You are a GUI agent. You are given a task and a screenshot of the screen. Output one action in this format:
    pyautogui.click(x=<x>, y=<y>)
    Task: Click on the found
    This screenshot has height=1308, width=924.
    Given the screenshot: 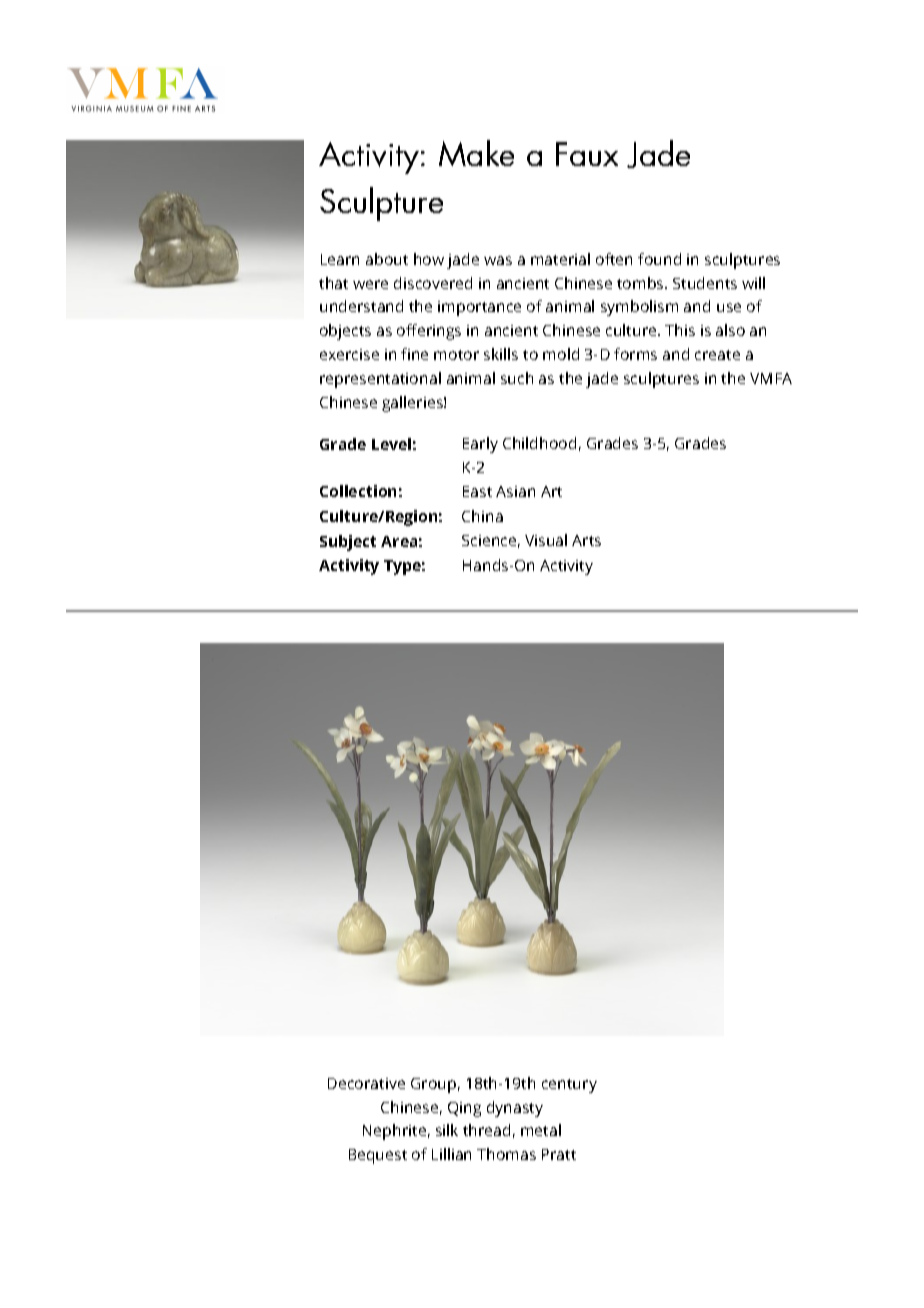 What is the action you would take?
    pyautogui.click(x=659, y=259)
